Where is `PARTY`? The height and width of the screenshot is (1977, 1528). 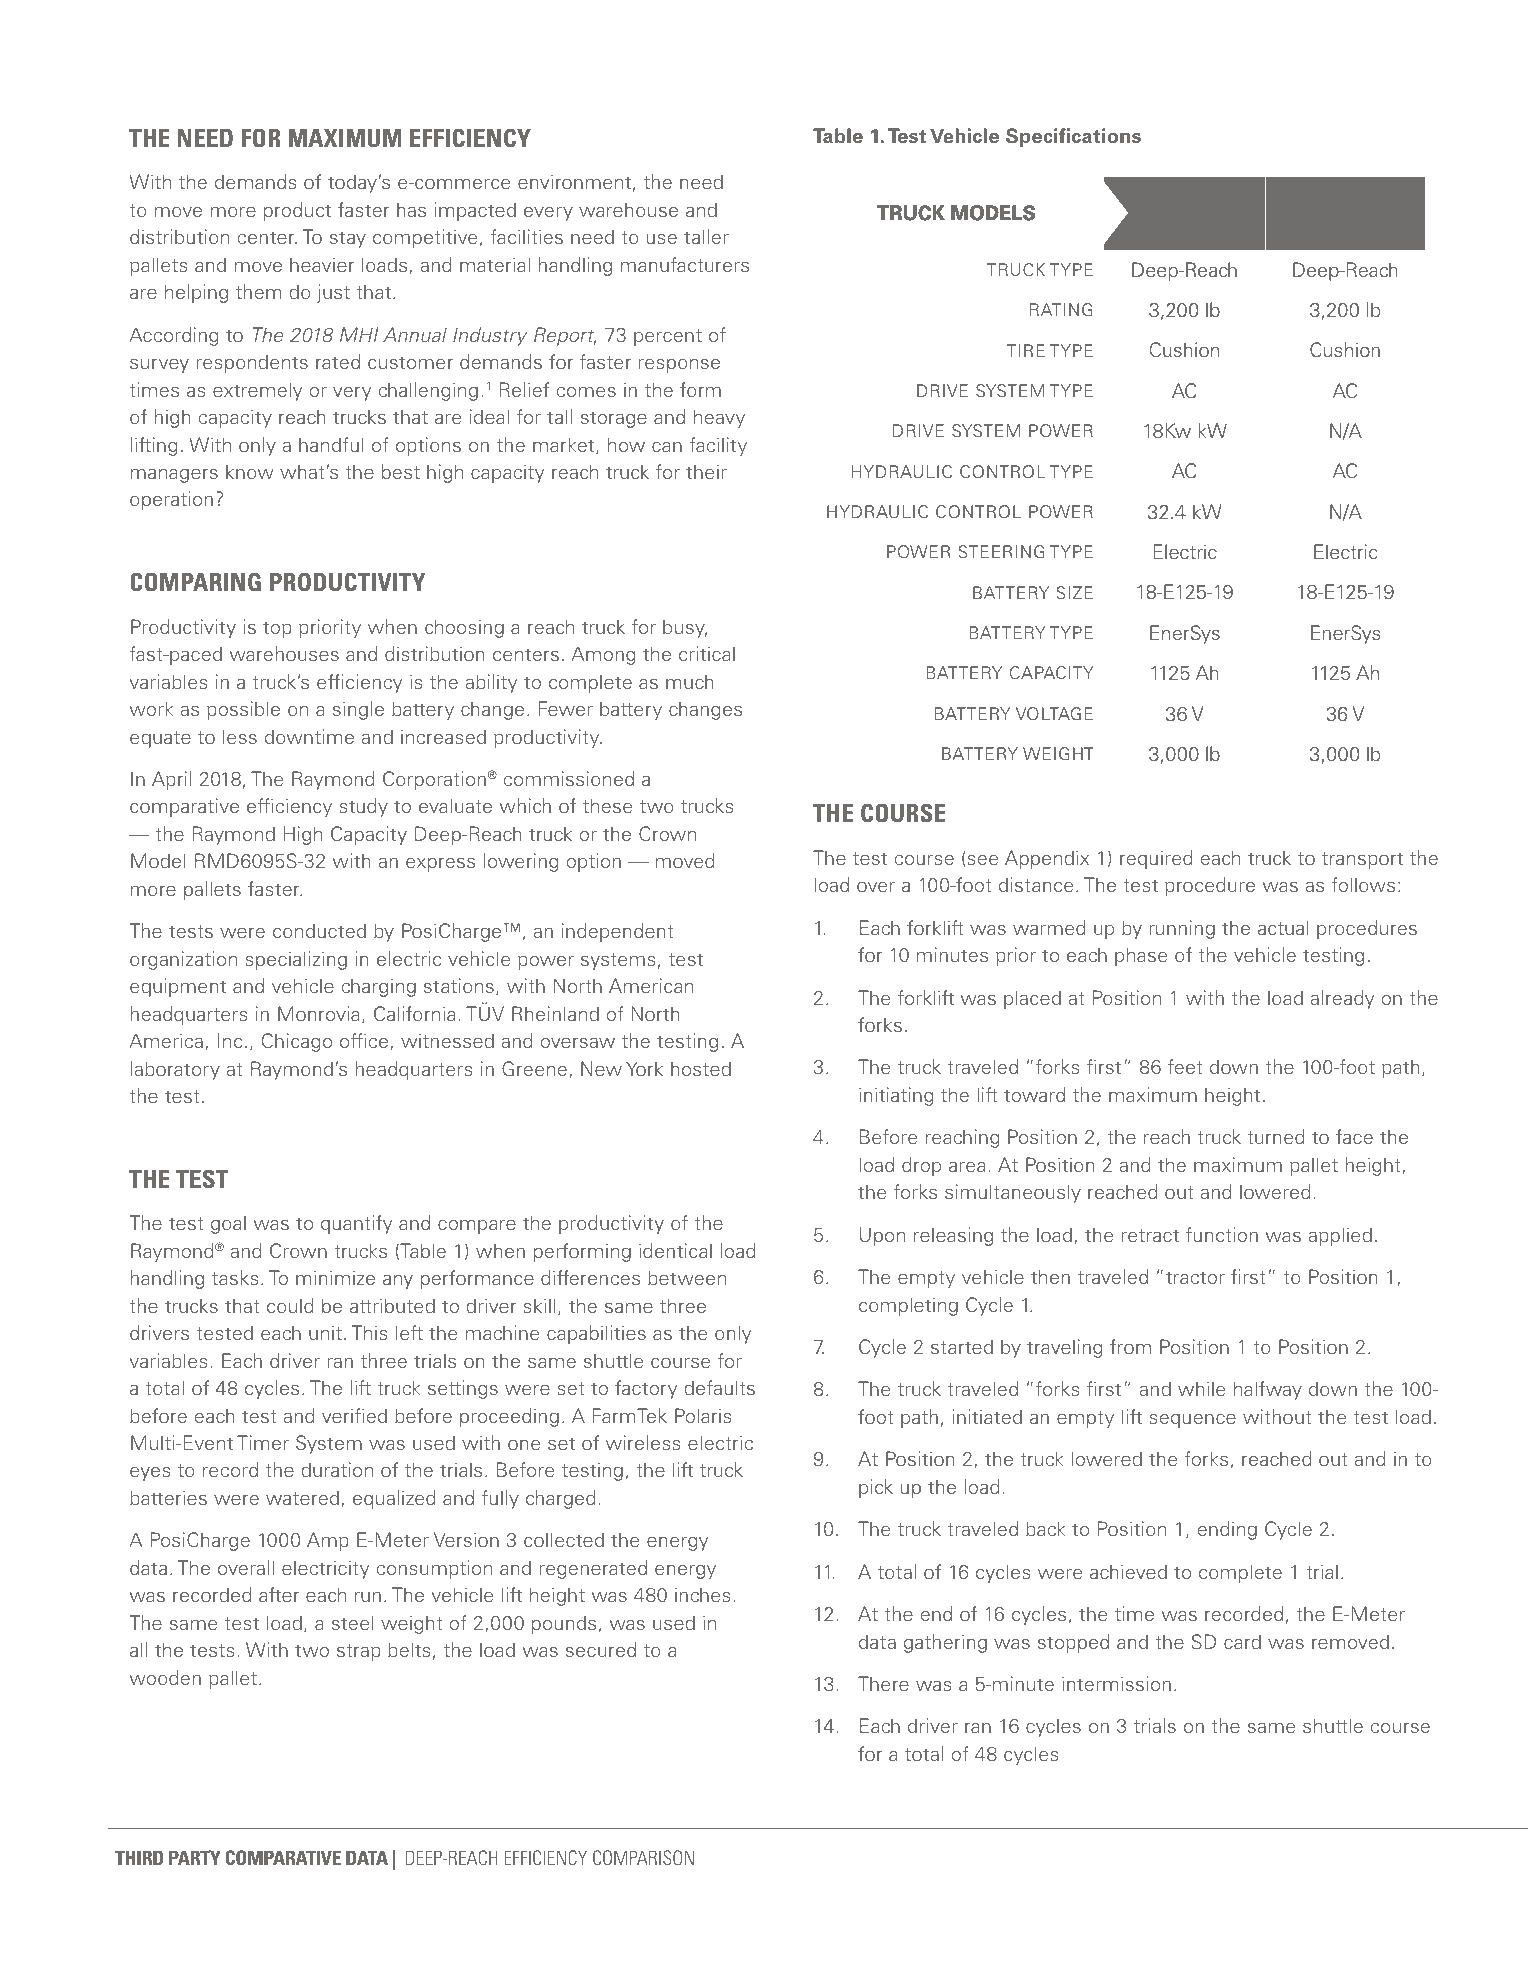
PARTY is located at coordinates (195, 1857).
